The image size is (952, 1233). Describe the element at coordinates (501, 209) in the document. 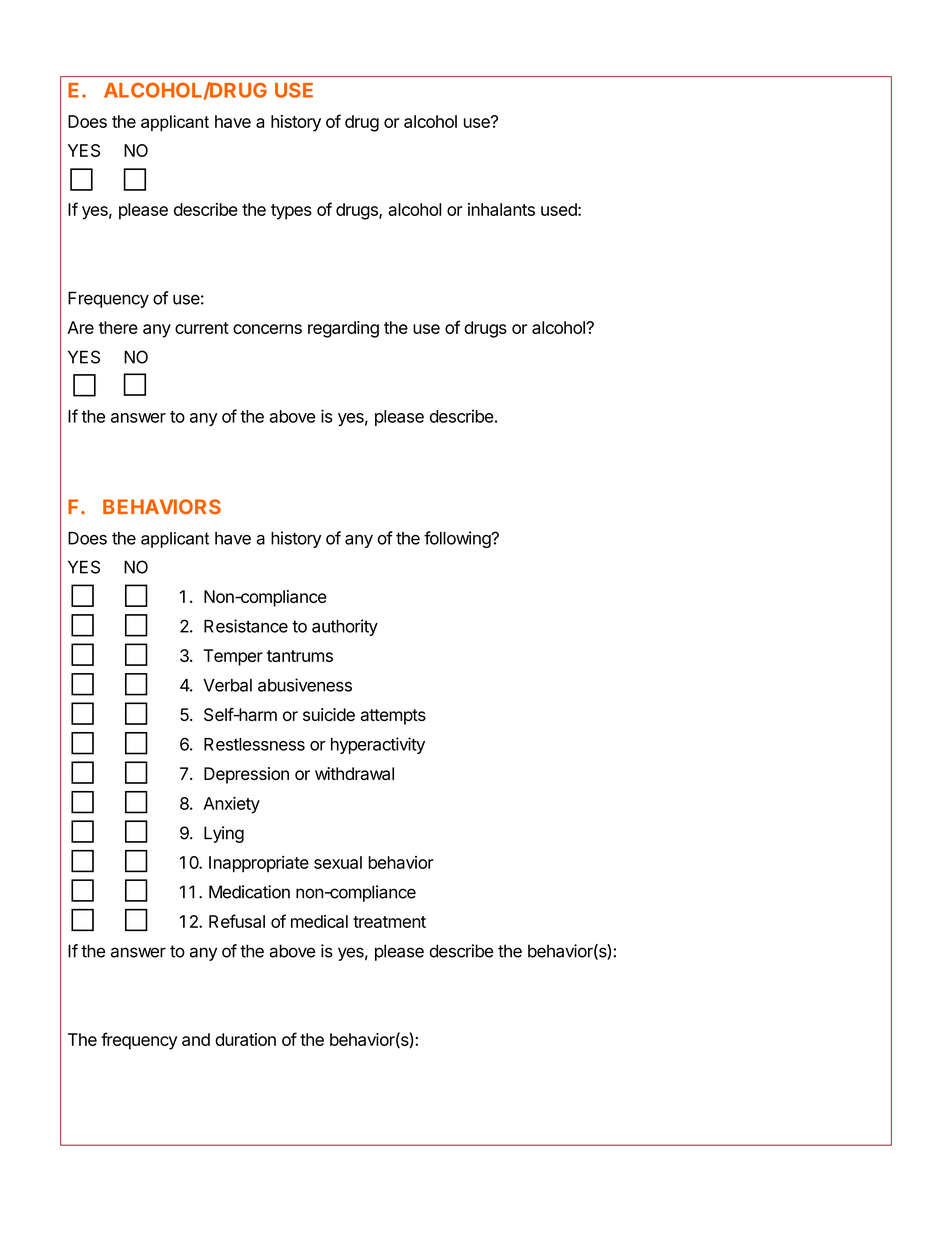

I see `inhalants` at that location.
